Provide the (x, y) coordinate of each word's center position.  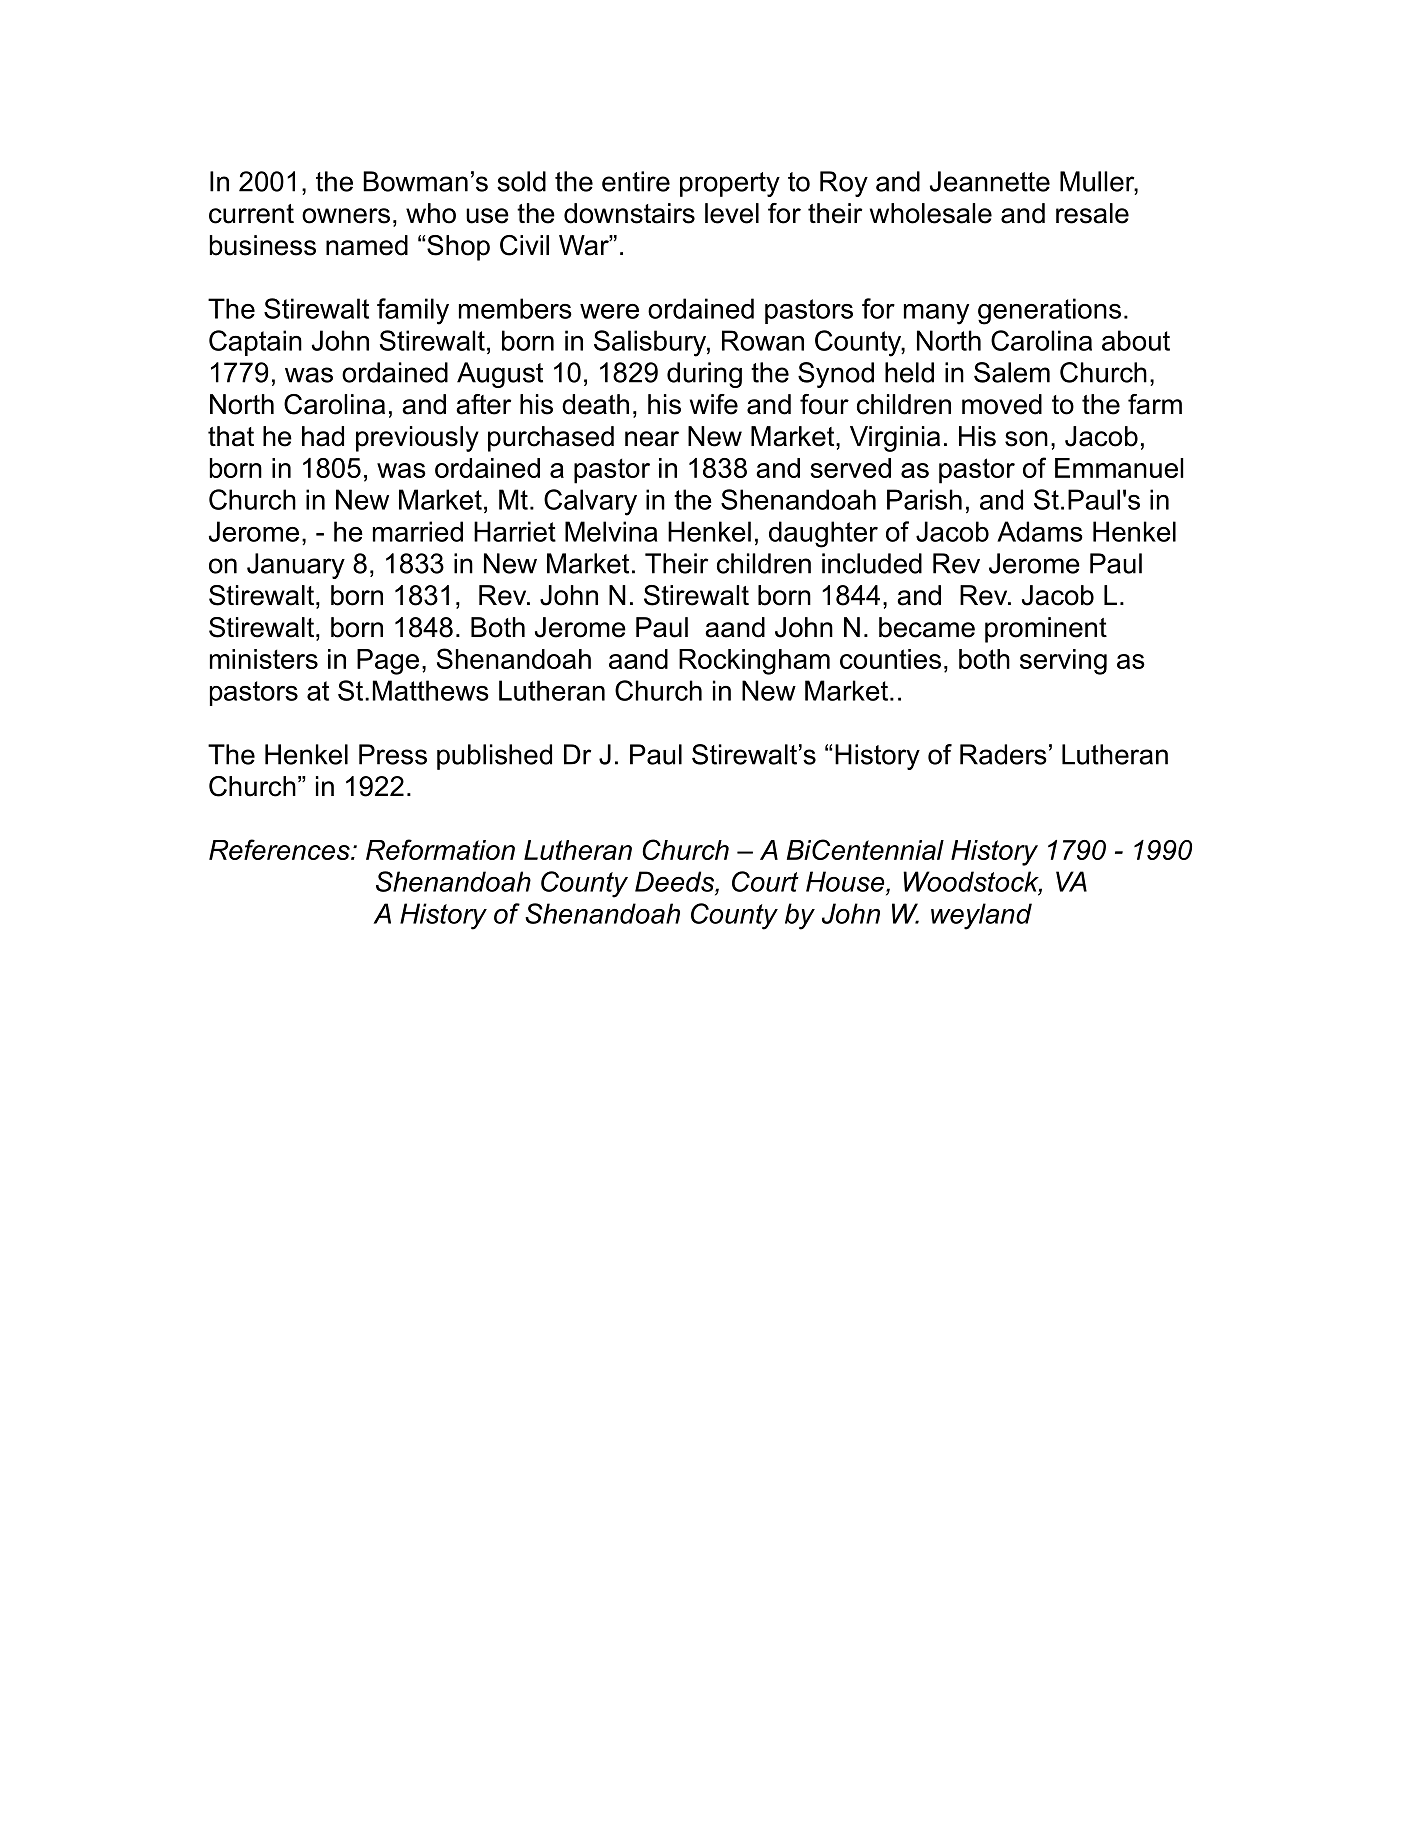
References (280, 849)
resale (1092, 213)
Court (765, 881)
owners (346, 216)
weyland (981, 916)
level (732, 213)
